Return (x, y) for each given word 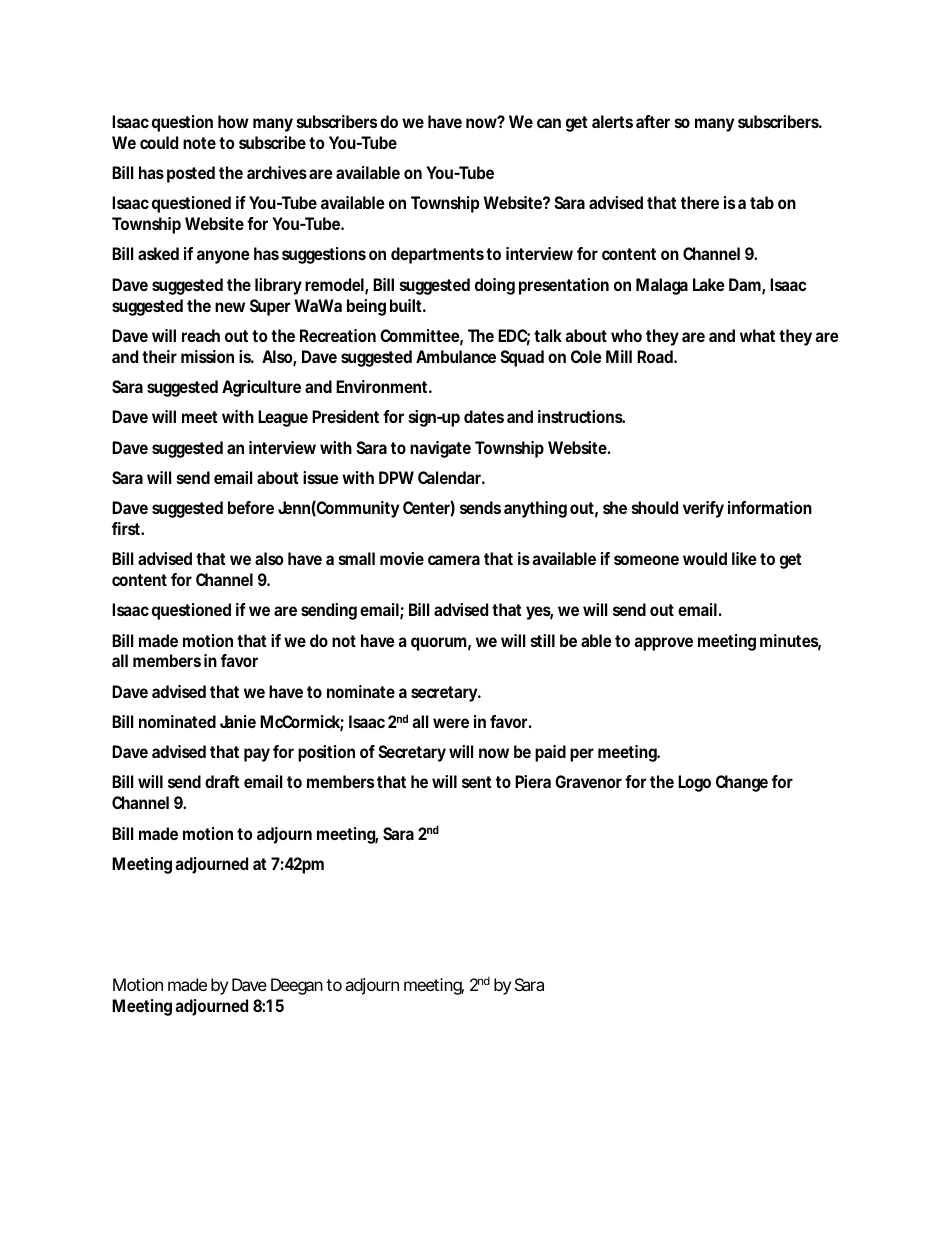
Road (656, 356)
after (653, 121)
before (251, 507)
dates (484, 416)
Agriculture (261, 388)
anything (535, 509)
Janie (238, 721)
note (199, 143)
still (542, 640)
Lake (709, 284)
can (549, 123)
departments (437, 255)
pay (257, 755)
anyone (223, 257)
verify (703, 509)
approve (663, 644)
